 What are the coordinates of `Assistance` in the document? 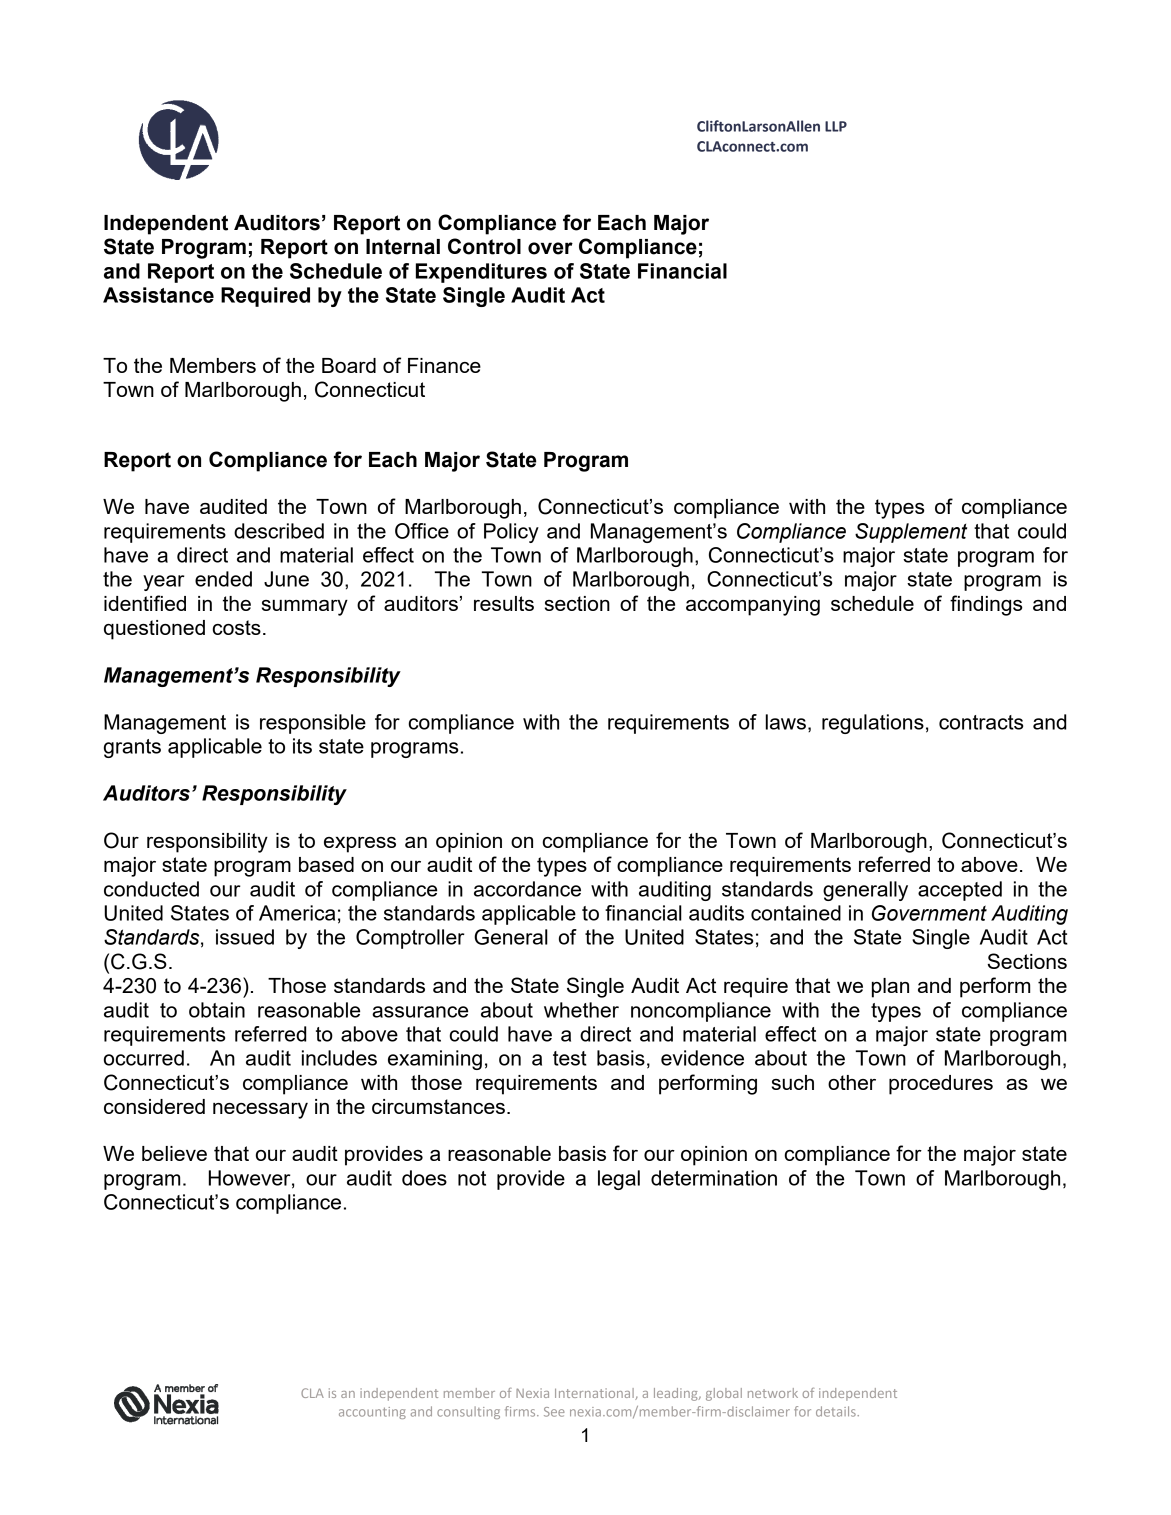 It's located at (158, 295).
